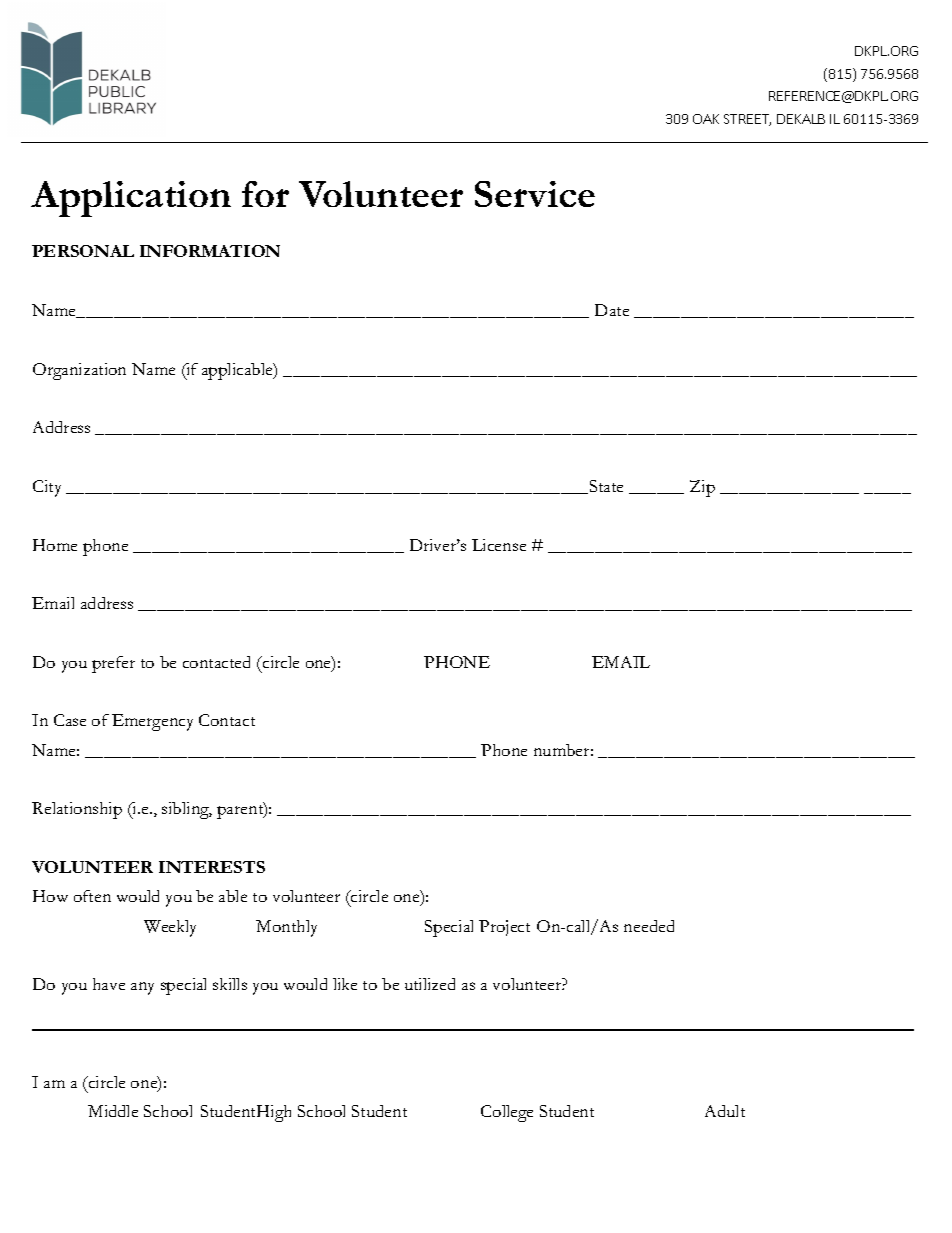  Describe the element at coordinates (702, 488) in the screenshot. I see `Zip` at that location.
